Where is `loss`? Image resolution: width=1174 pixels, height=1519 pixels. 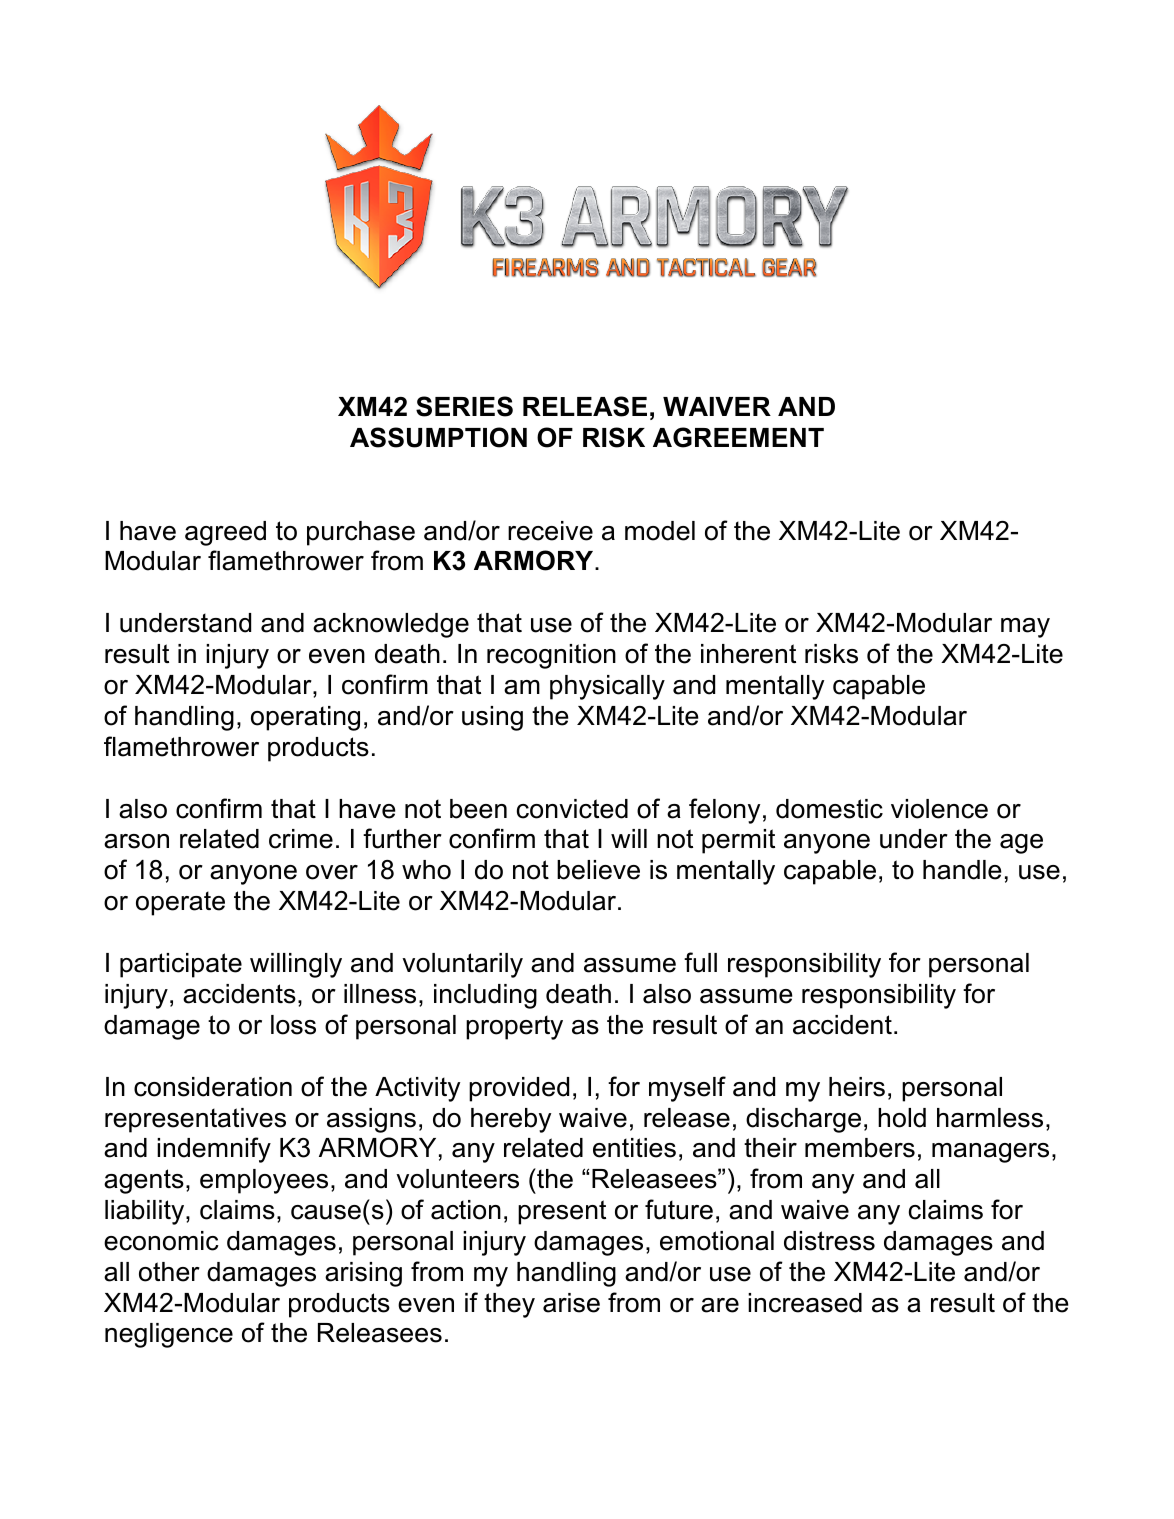
loss is located at coordinates (293, 1025).
